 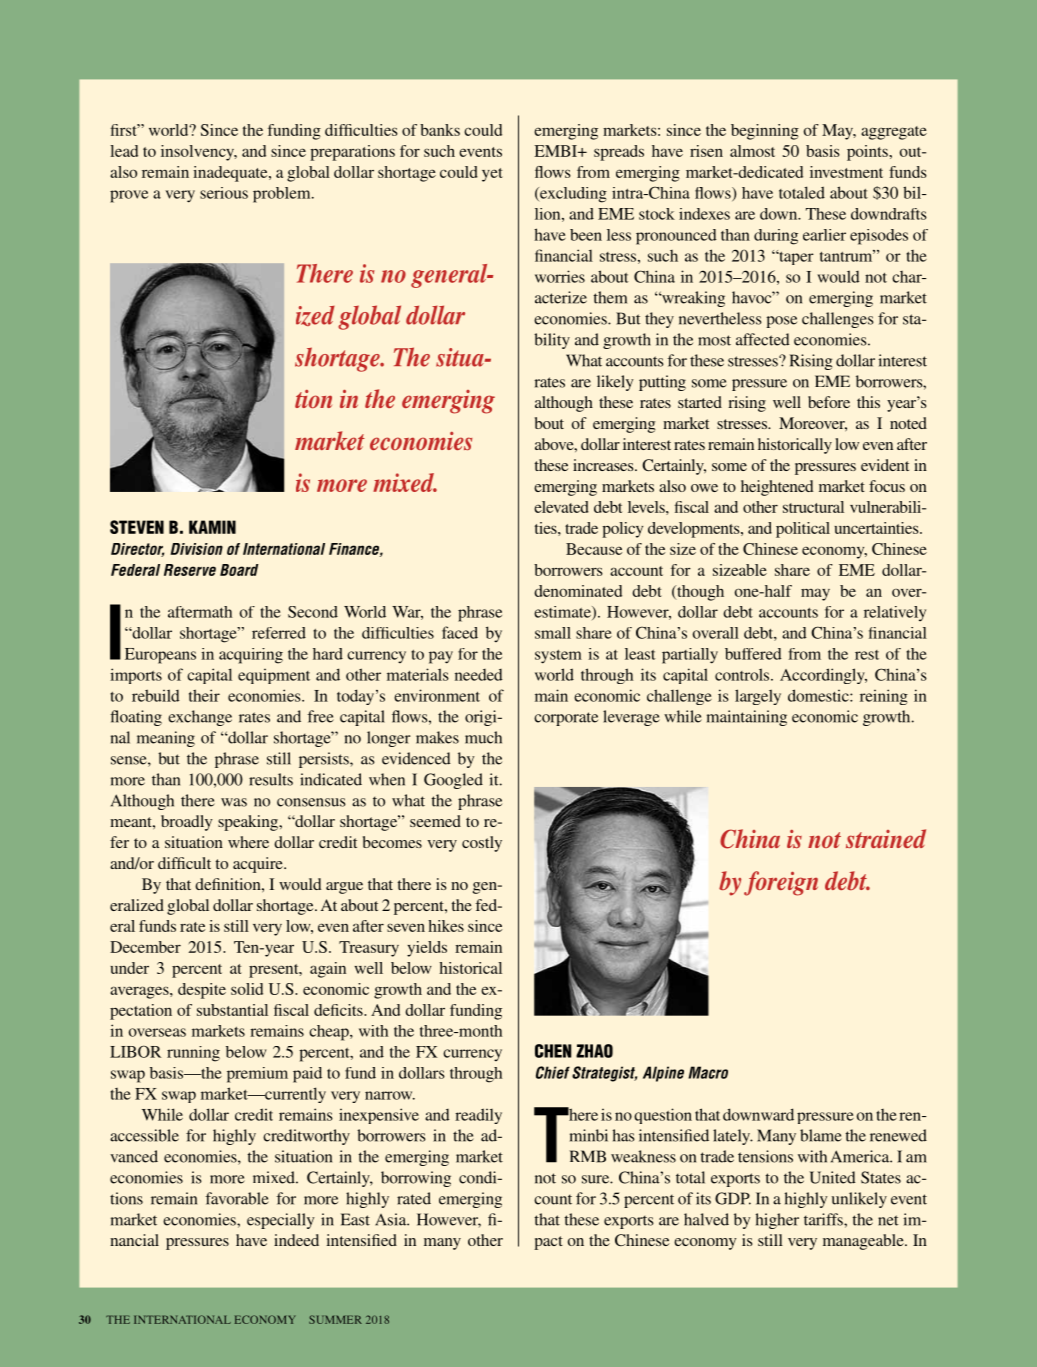 I want to click on Chen, so click(x=553, y=1051).
